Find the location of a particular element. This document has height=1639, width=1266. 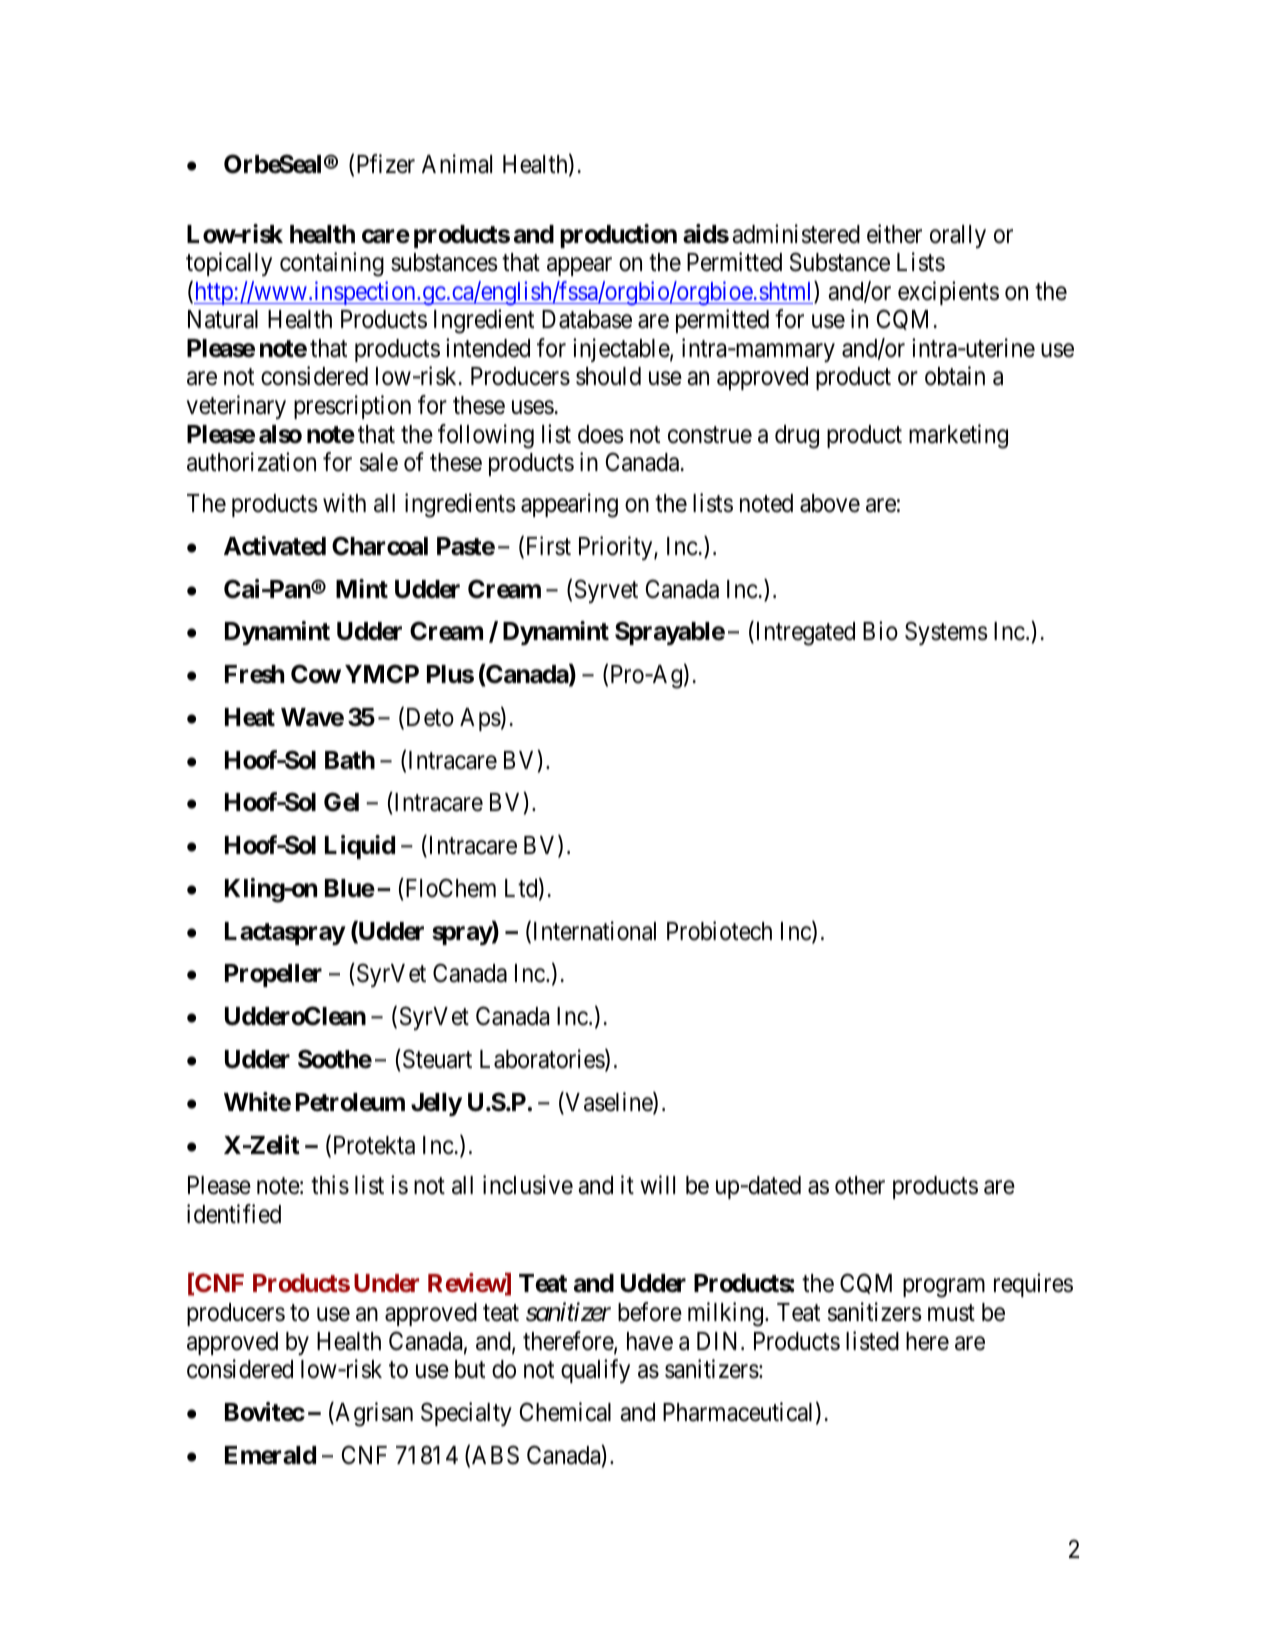

Aps is located at coordinates (480, 719).
